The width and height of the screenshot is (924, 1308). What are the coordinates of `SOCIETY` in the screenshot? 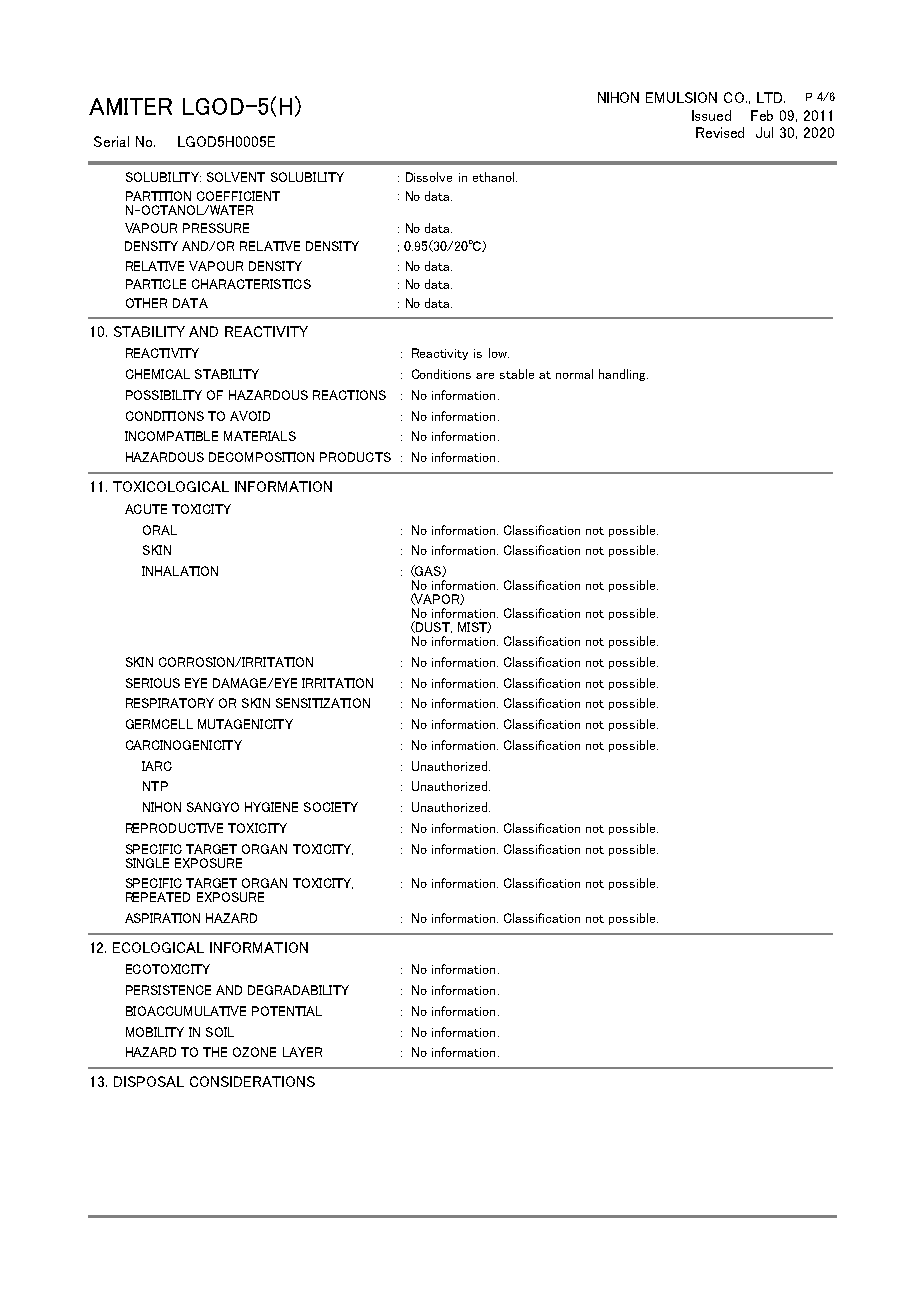 It's located at (331, 807).
